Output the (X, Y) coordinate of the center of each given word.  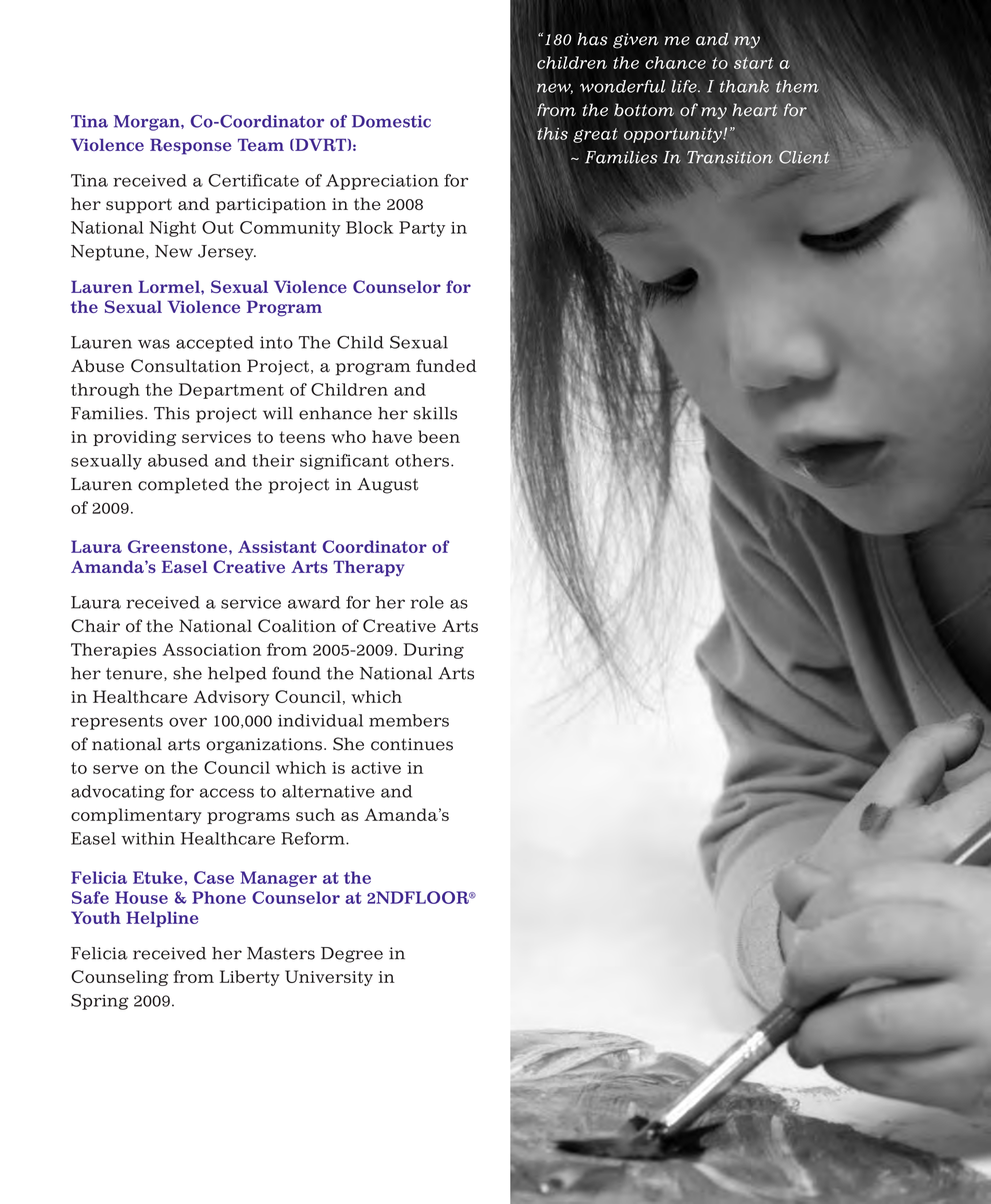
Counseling (119, 978)
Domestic (391, 121)
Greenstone (179, 546)
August (387, 486)
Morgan (148, 123)
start (753, 63)
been (439, 436)
